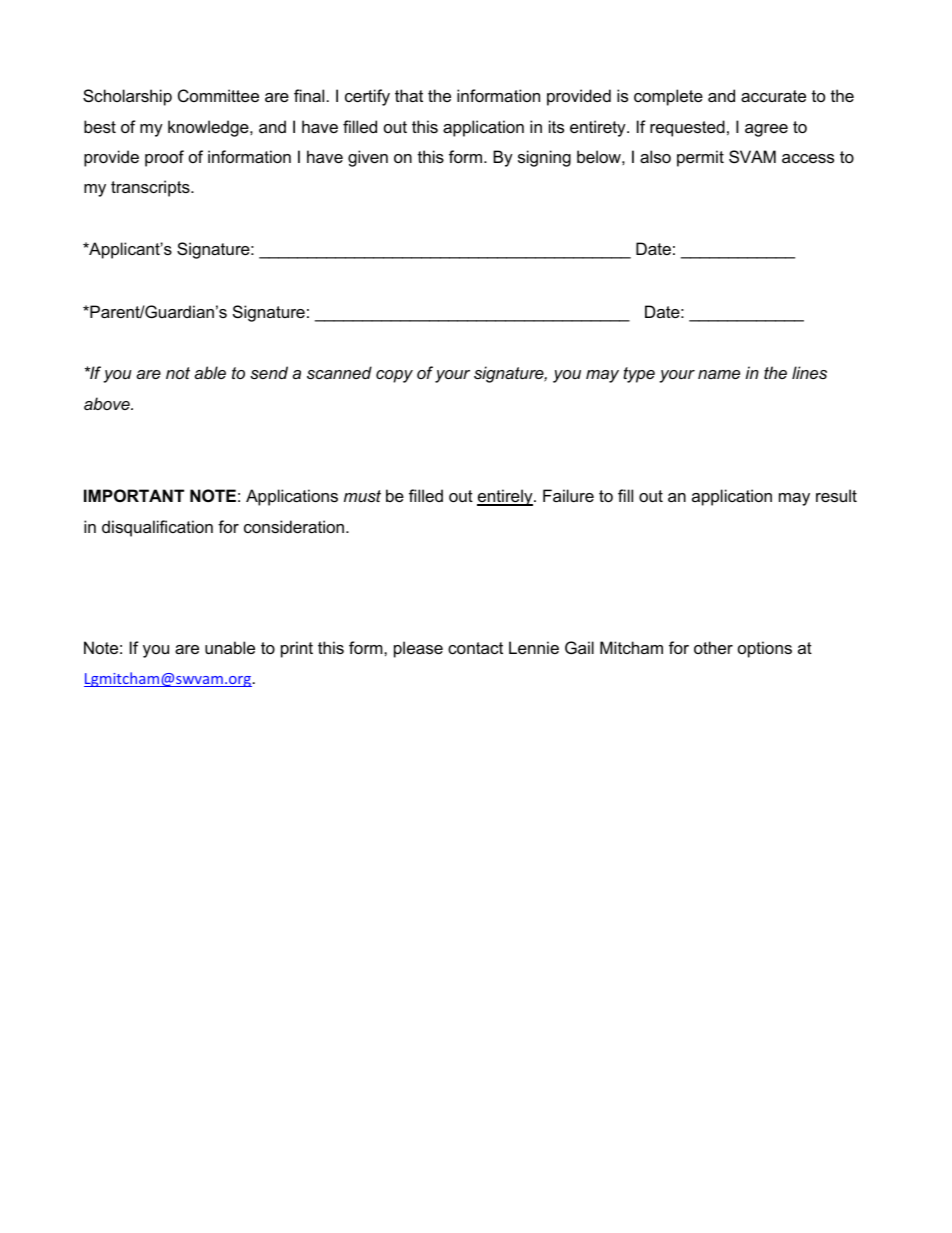  I want to click on copy, so click(394, 376).
